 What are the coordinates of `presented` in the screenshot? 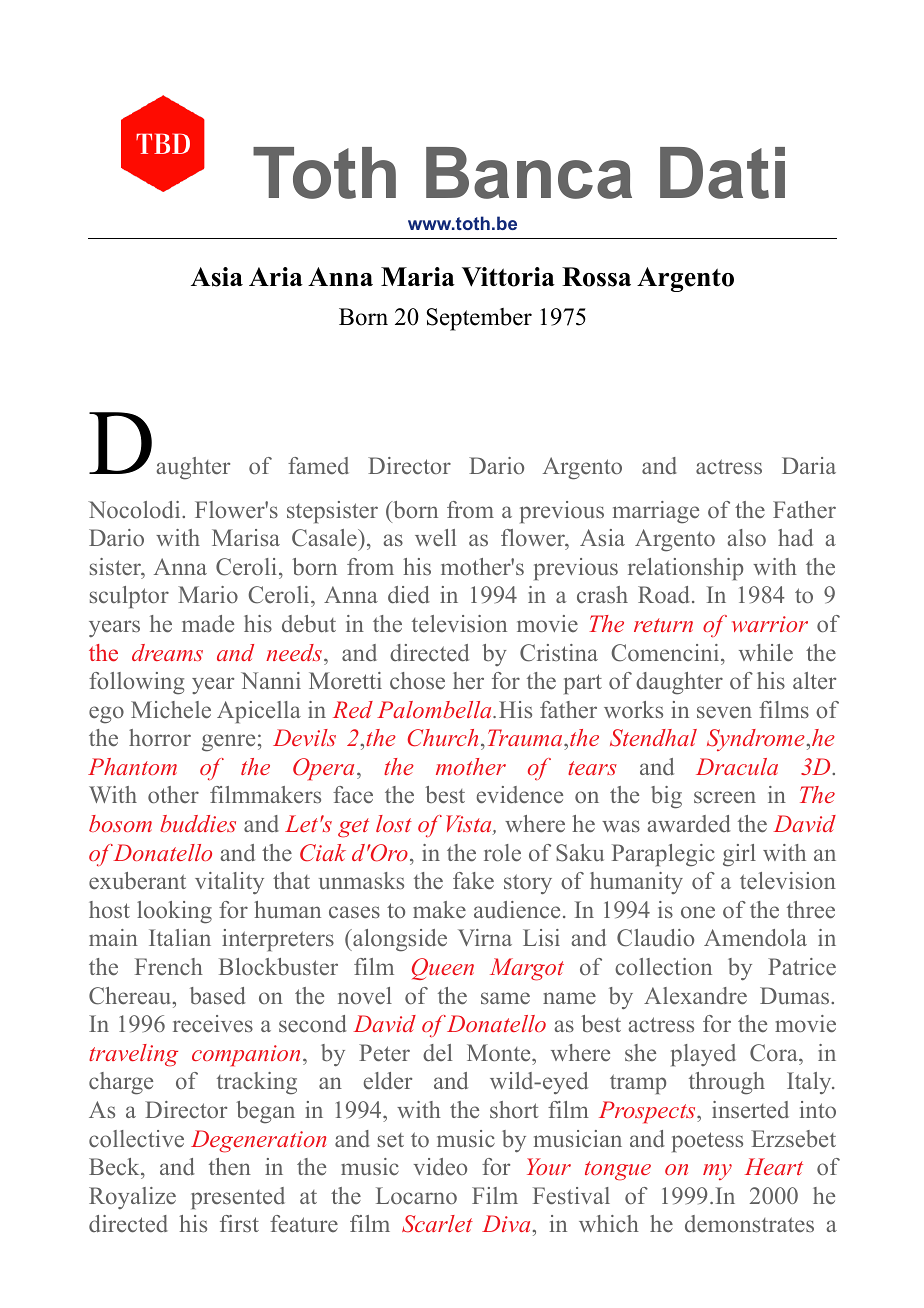 It's located at (238, 1198).
